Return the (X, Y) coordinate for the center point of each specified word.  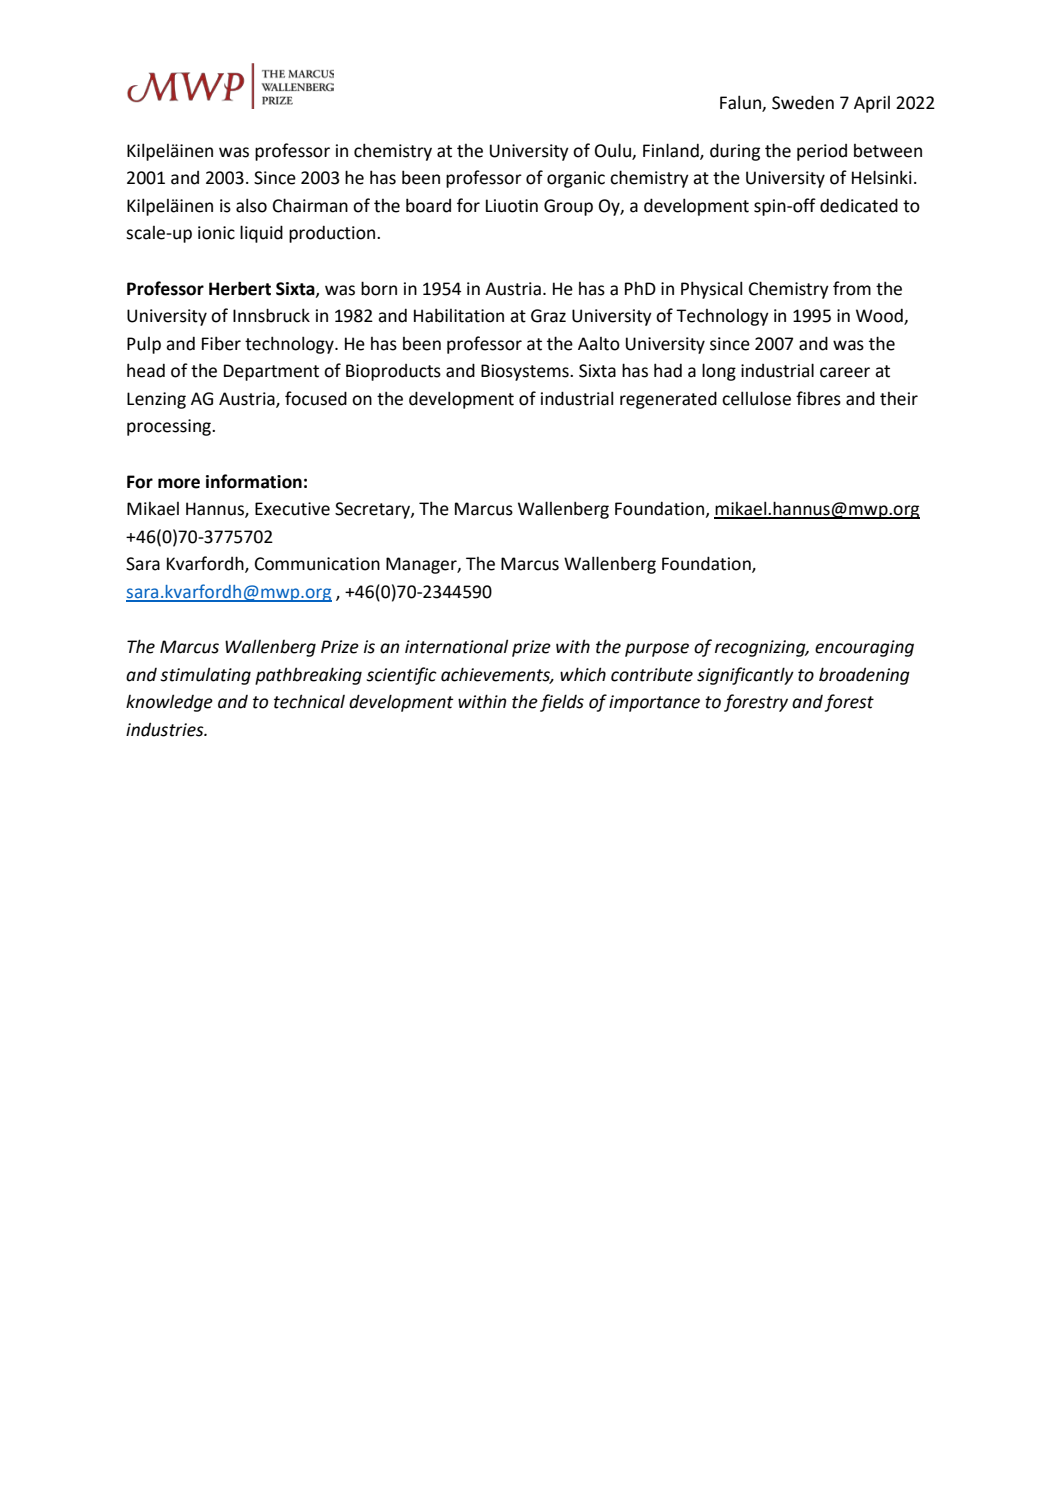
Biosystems (526, 372)
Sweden (803, 102)
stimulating (205, 676)
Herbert (240, 288)
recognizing (761, 648)
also (251, 205)
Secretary (373, 510)
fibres (818, 398)
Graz (548, 316)
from (852, 288)
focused (316, 398)
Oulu (614, 151)
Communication (317, 564)
